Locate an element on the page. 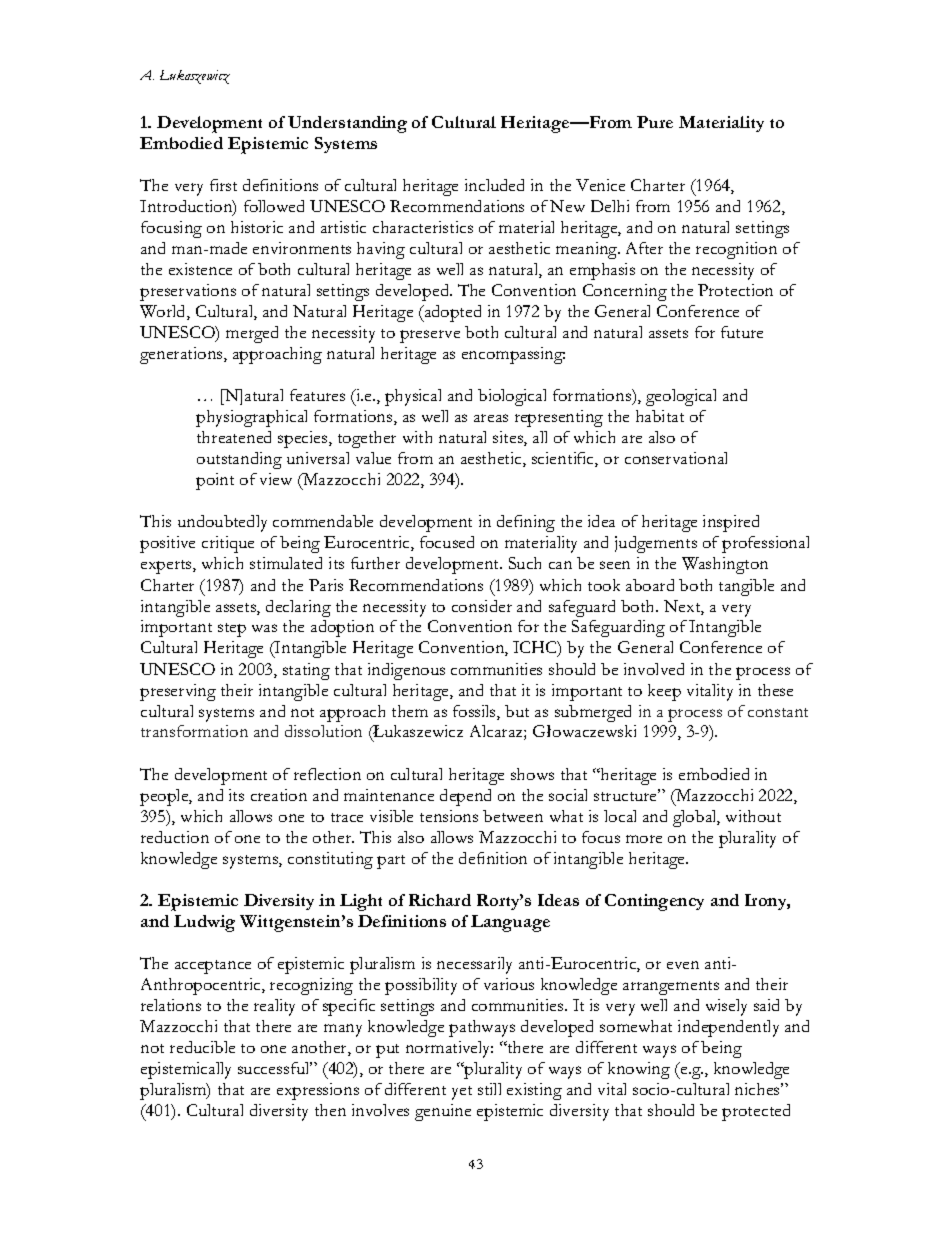 This document has height=1233, width=952. included is located at coordinates (494, 185).
